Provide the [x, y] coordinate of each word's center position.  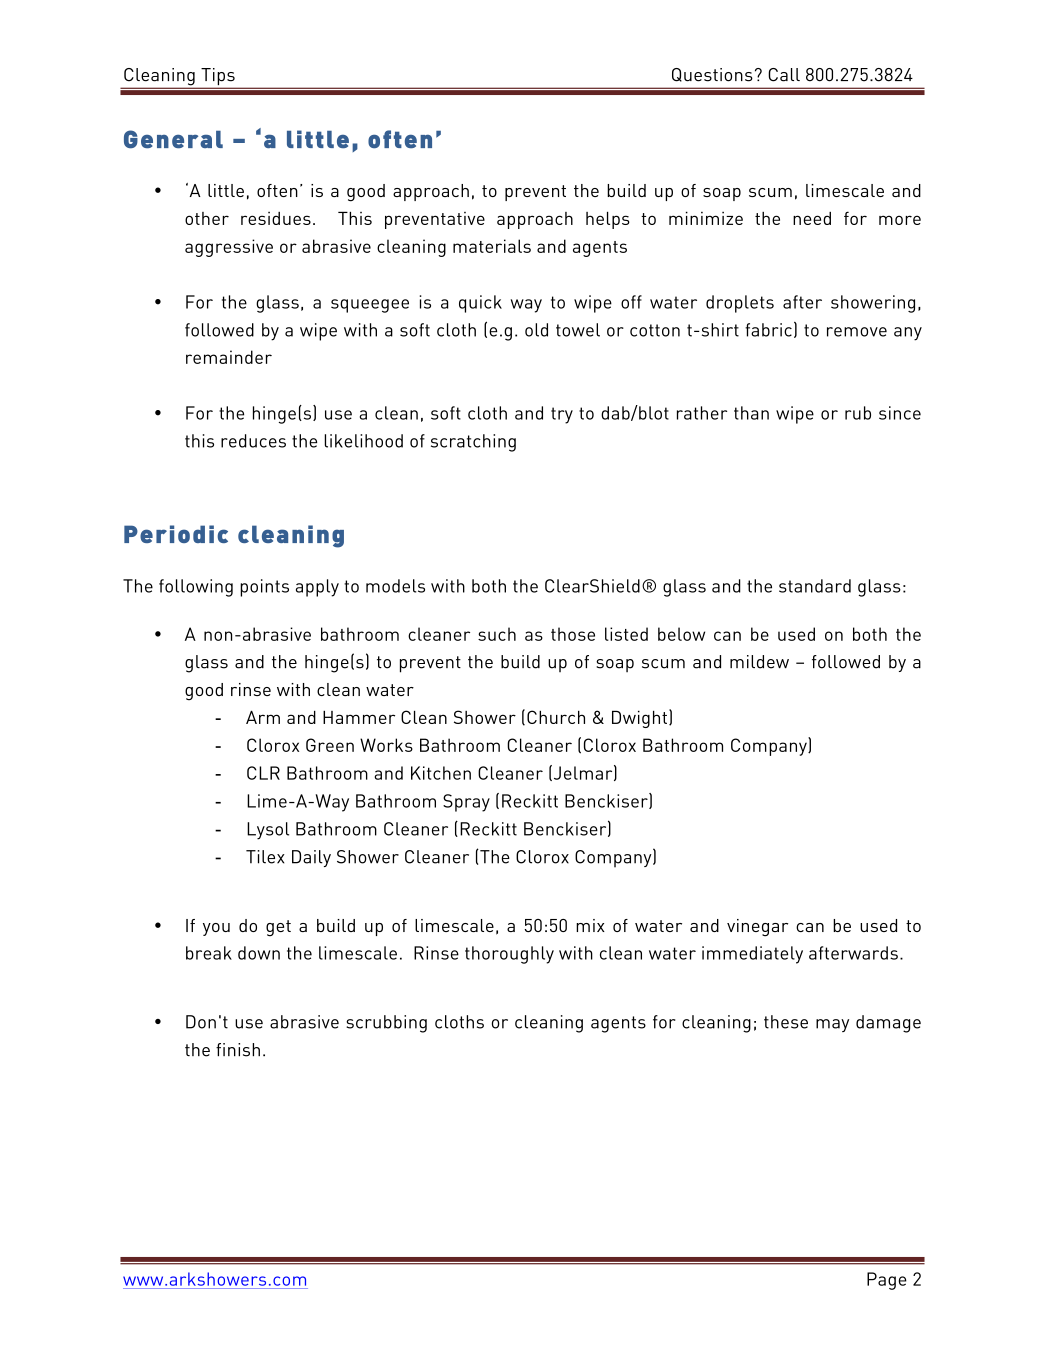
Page [887, 1281]
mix [590, 925]
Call [784, 75]
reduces [253, 441]
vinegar [757, 928]
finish [238, 1050]
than [751, 413]
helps [608, 220]
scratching [473, 443]
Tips [218, 78]
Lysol [268, 831]
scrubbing [386, 1024]
